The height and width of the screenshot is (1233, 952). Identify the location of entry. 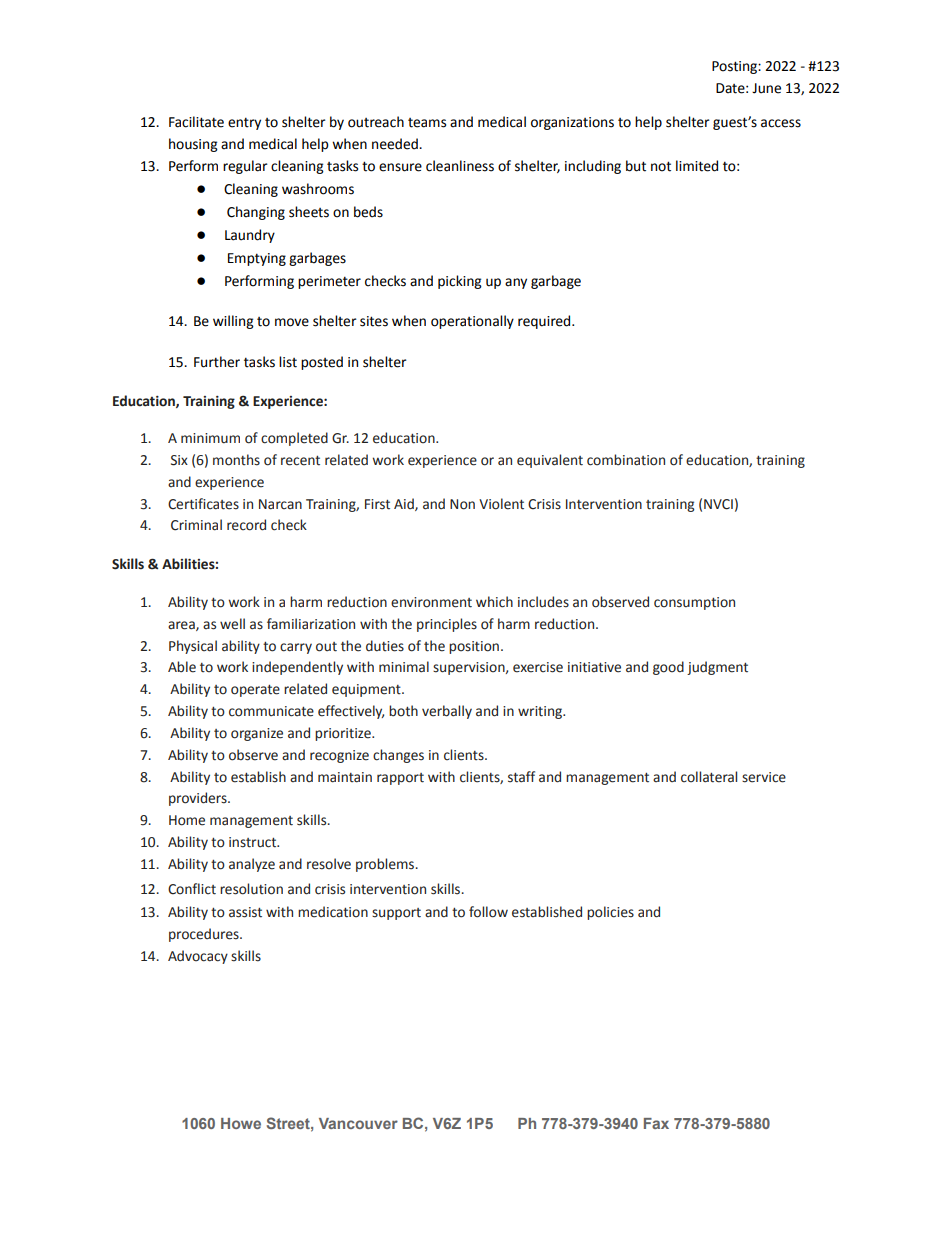
(244, 123).
